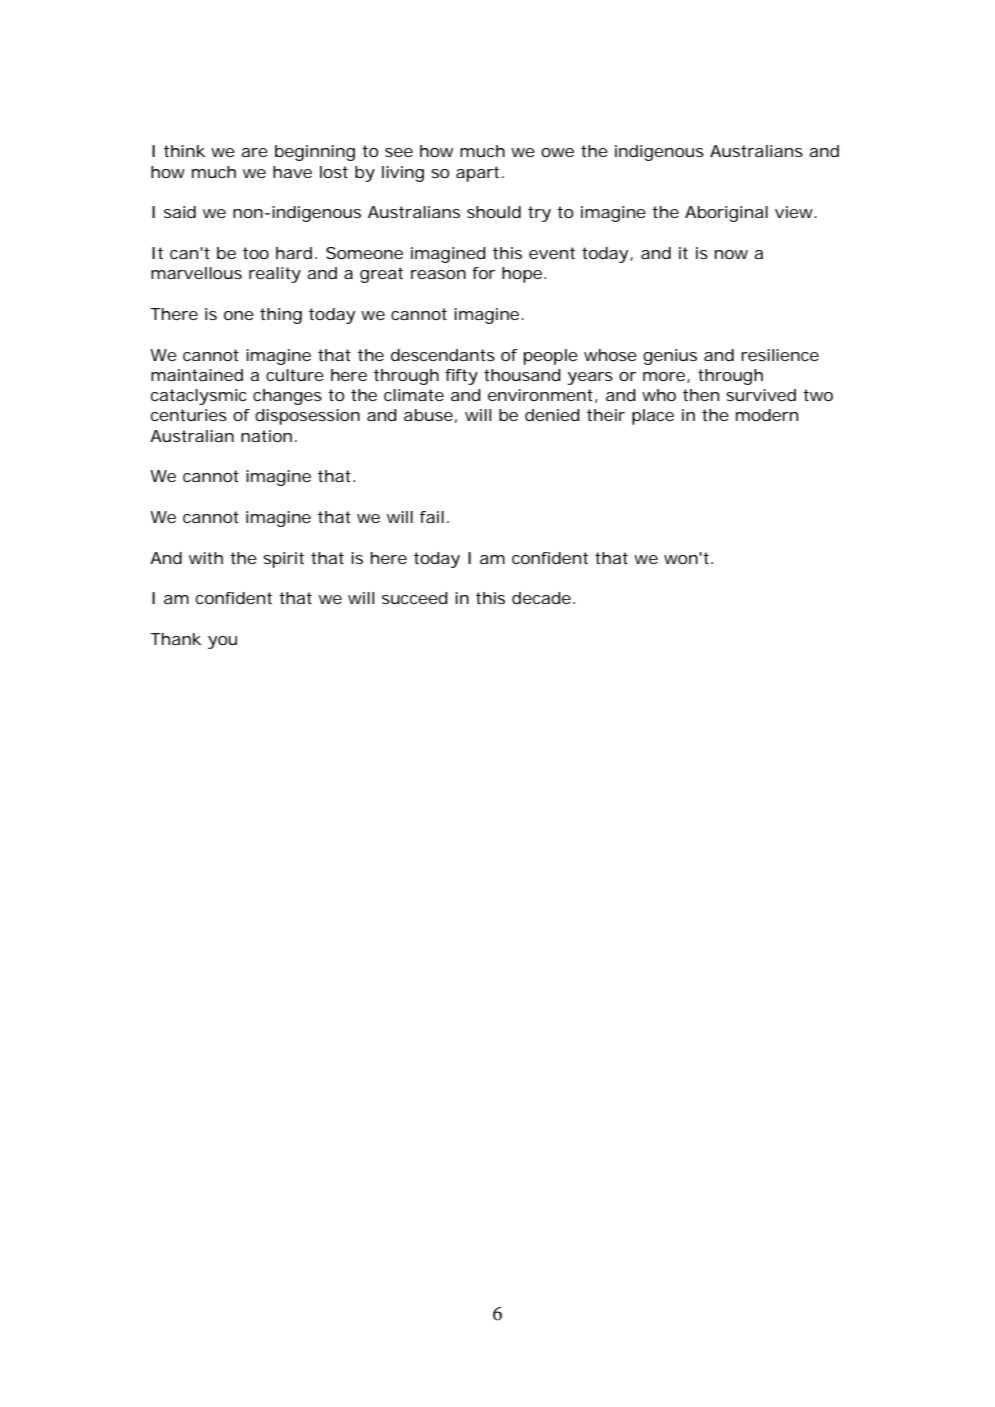 The width and height of the screenshot is (995, 1407). I want to click on apart, so click(477, 174).
